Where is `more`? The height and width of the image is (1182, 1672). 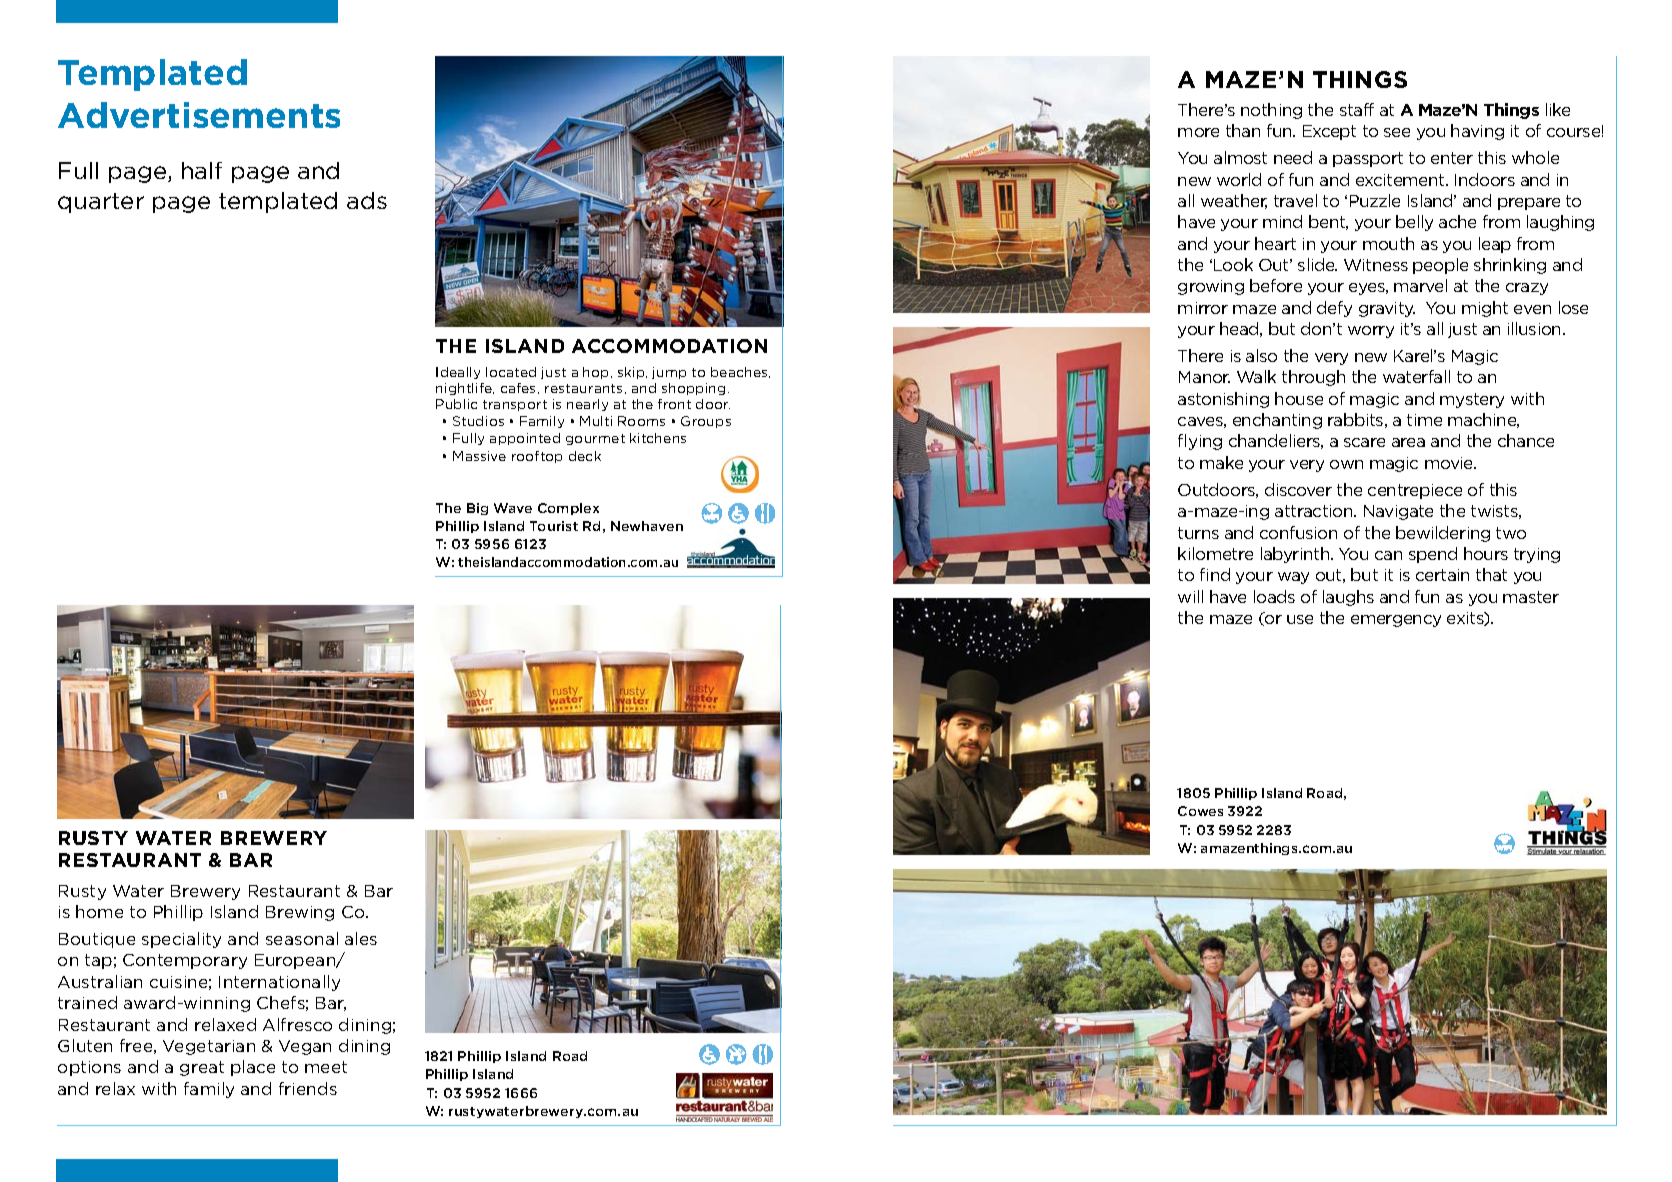 more is located at coordinates (1198, 132).
